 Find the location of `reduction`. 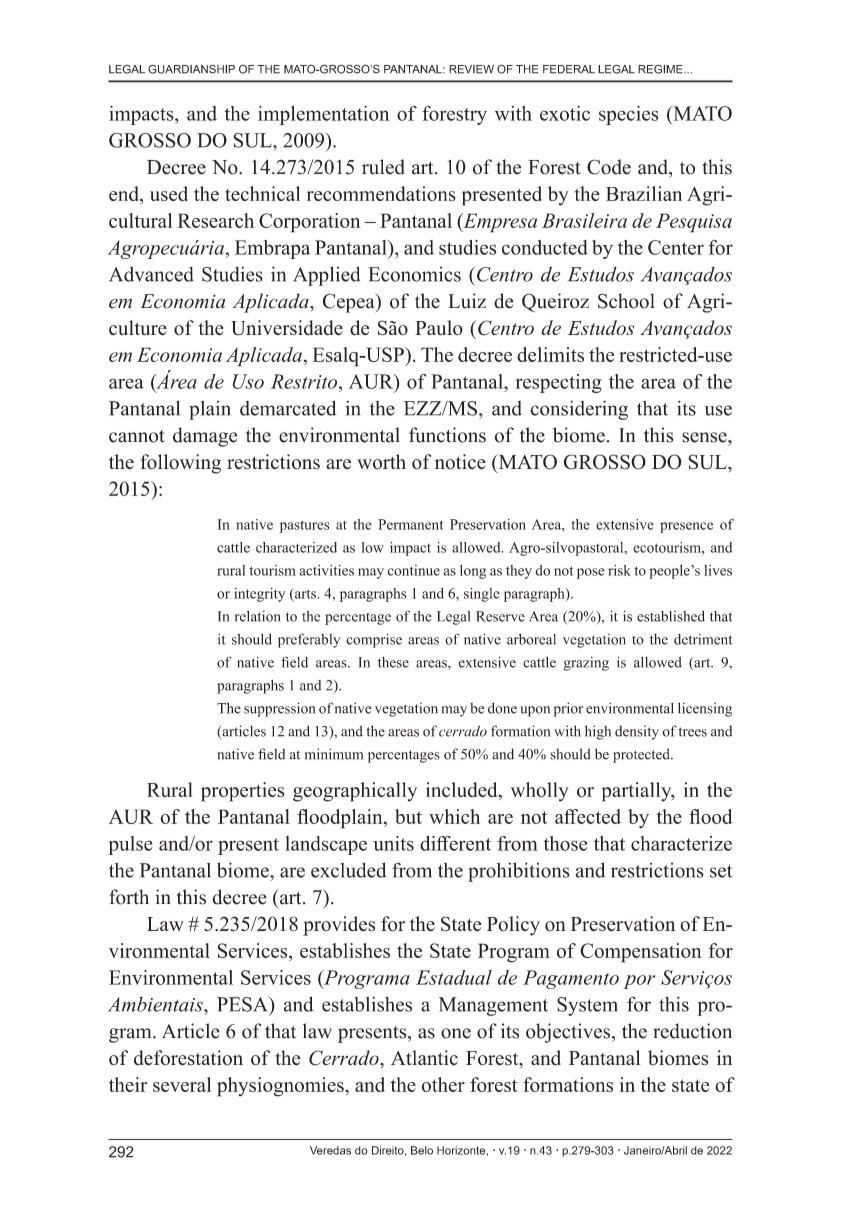

reduction is located at coordinates (692, 1031).
